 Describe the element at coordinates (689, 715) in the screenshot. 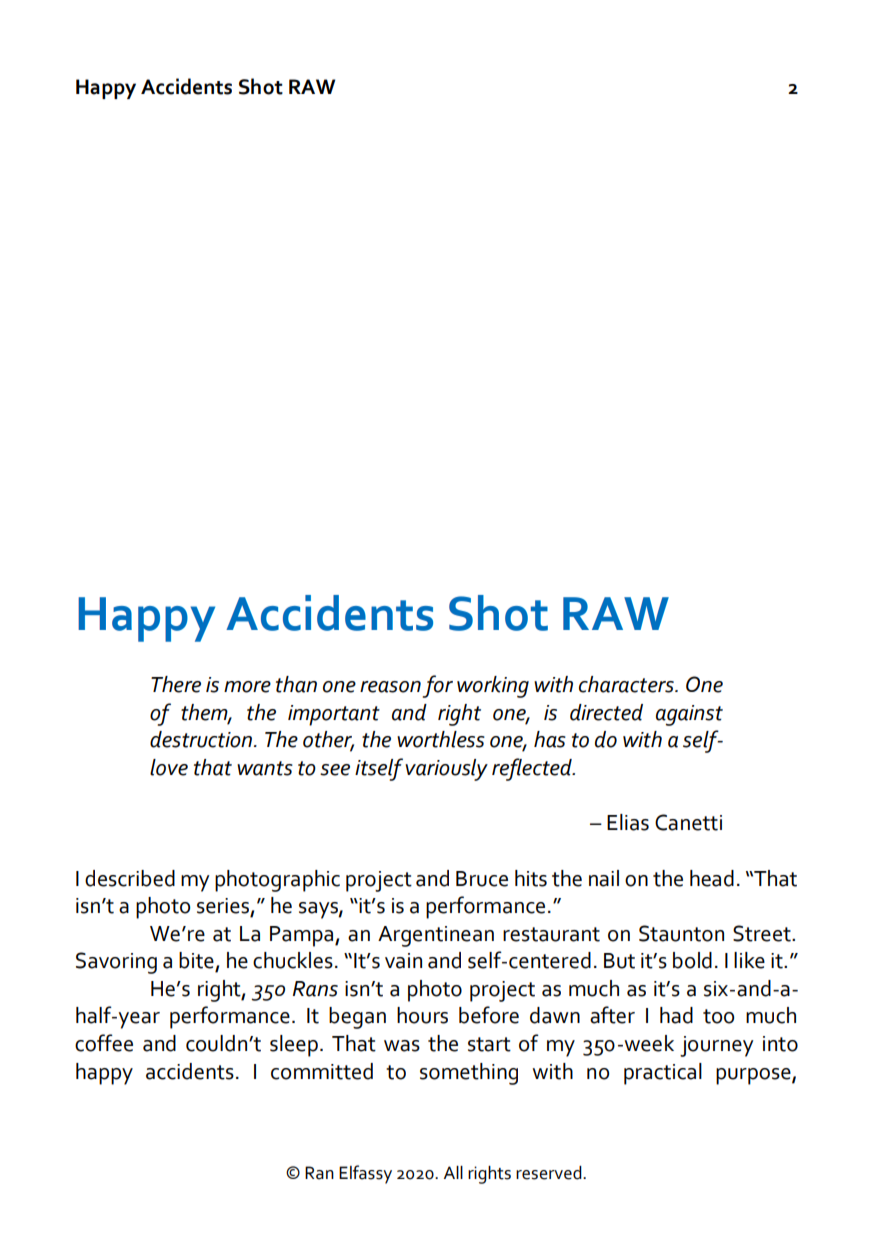

I see `against` at that location.
